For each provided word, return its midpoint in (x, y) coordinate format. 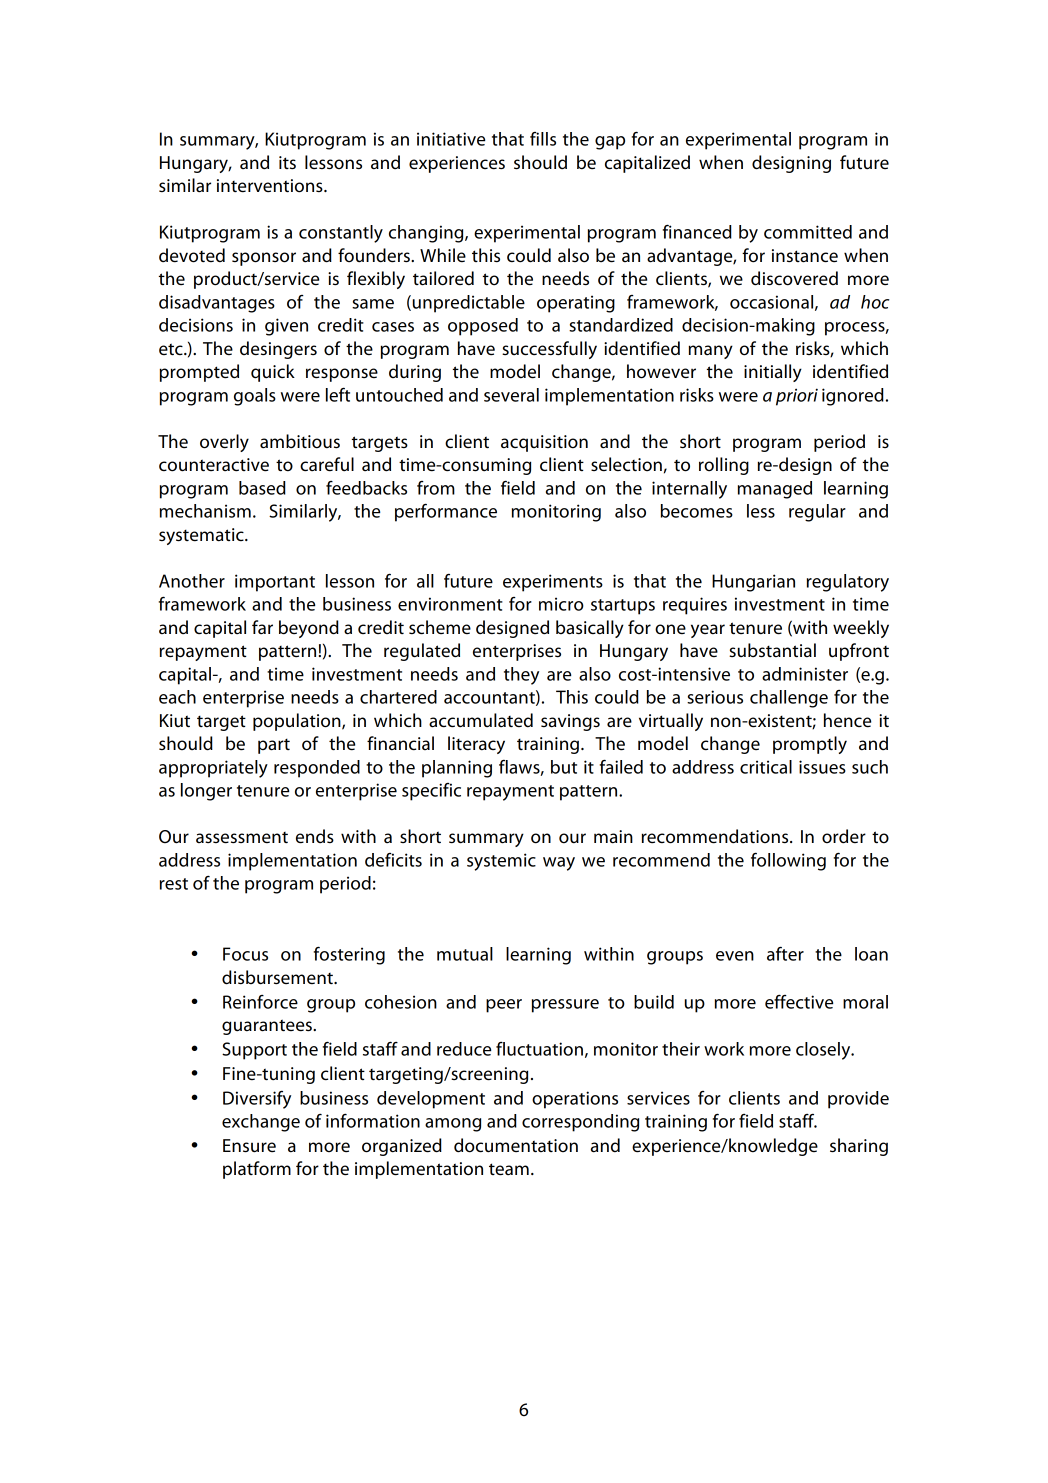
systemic (501, 862)
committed (808, 232)
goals (255, 397)
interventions (271, 186)
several (511, 395)
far (262, 627)
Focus (245, 954)
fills (543, 139)
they (521, 676)
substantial (772, 650)
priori (797, 397)
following (788, 861)
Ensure (249, 1146)
